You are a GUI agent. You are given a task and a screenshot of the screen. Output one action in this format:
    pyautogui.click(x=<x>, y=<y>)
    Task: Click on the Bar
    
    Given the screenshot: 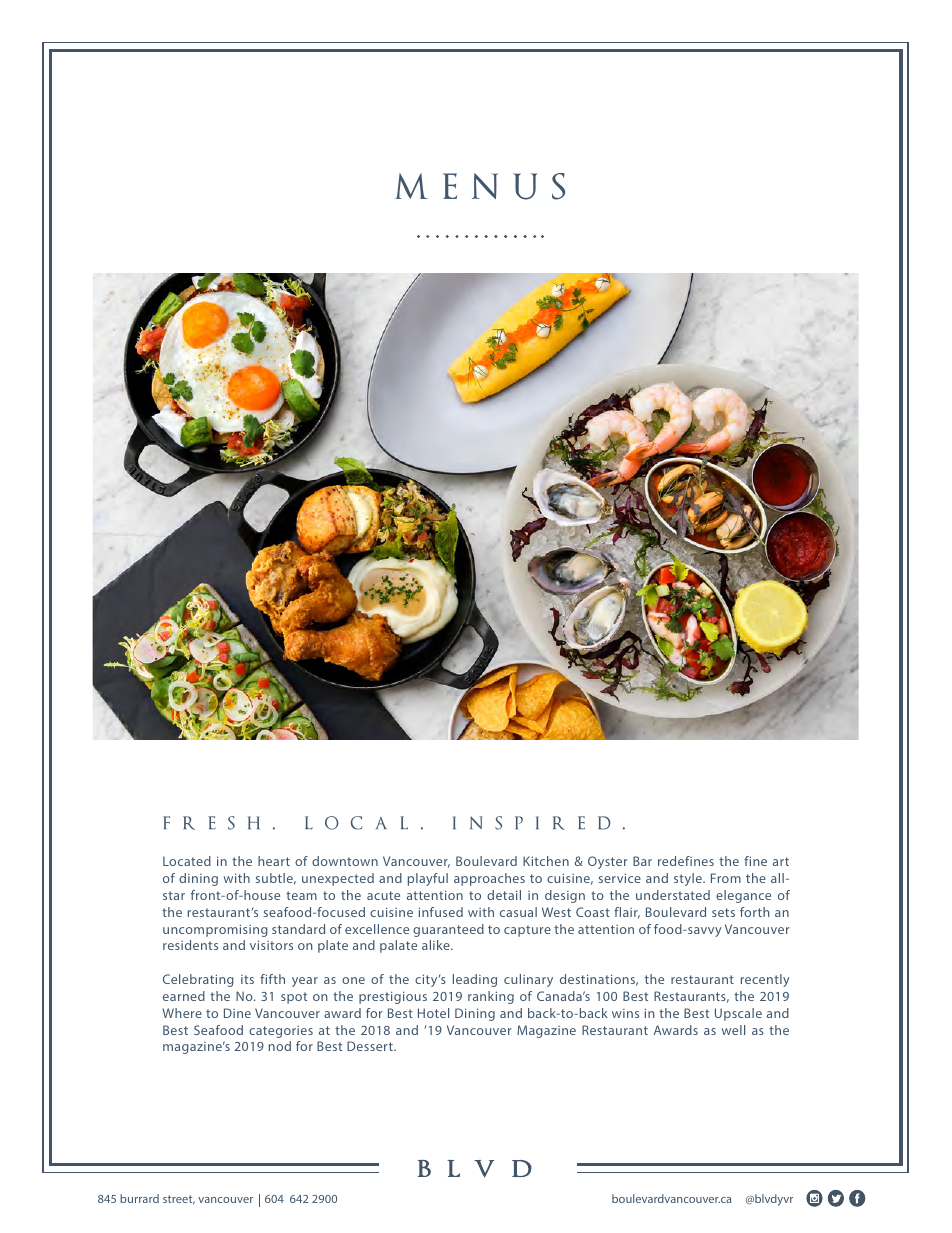 What is the action you would take?
    pyautogui.click(x=642, y=861)
